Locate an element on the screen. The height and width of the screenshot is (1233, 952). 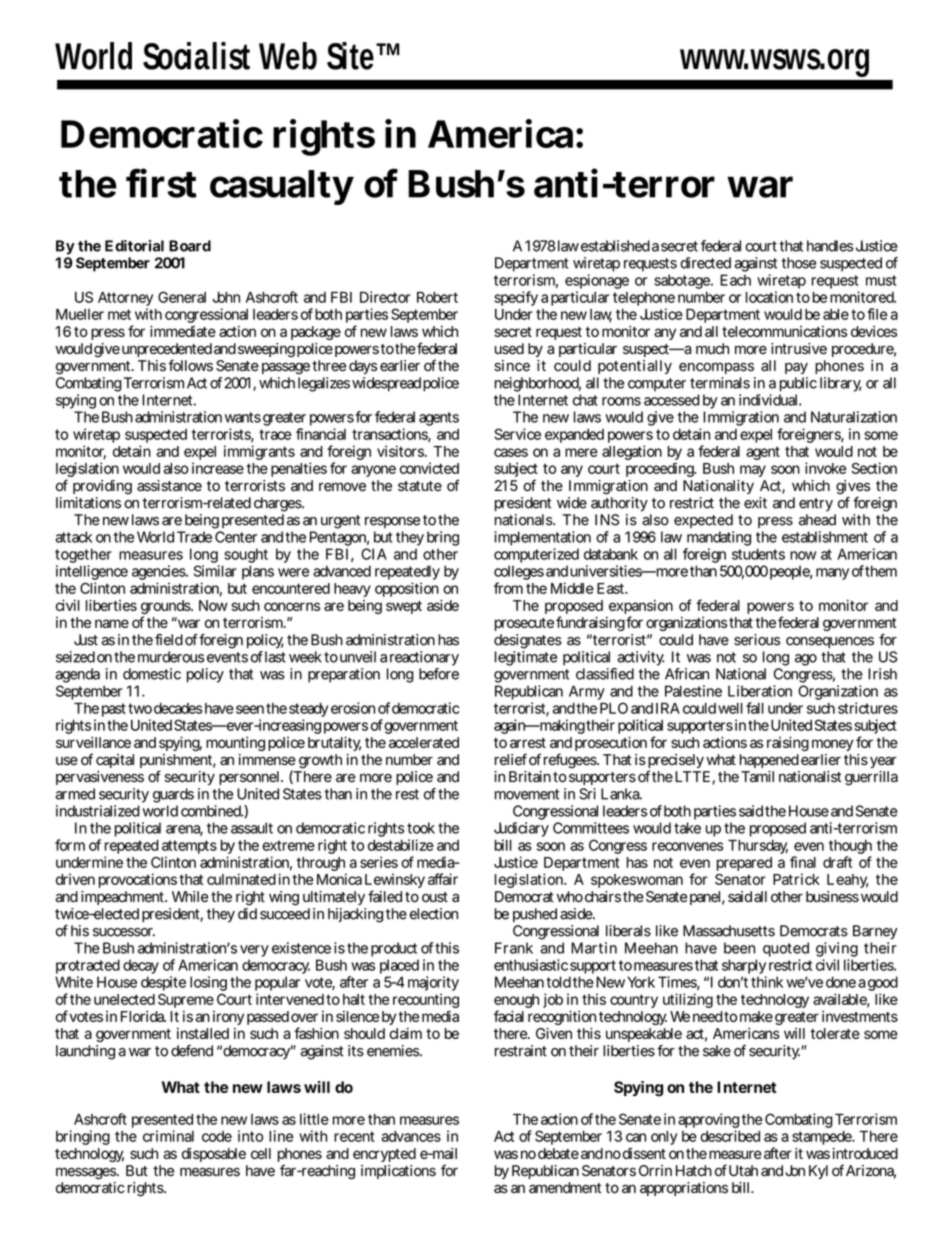
Patrick is located at coordinates (796, 879).
